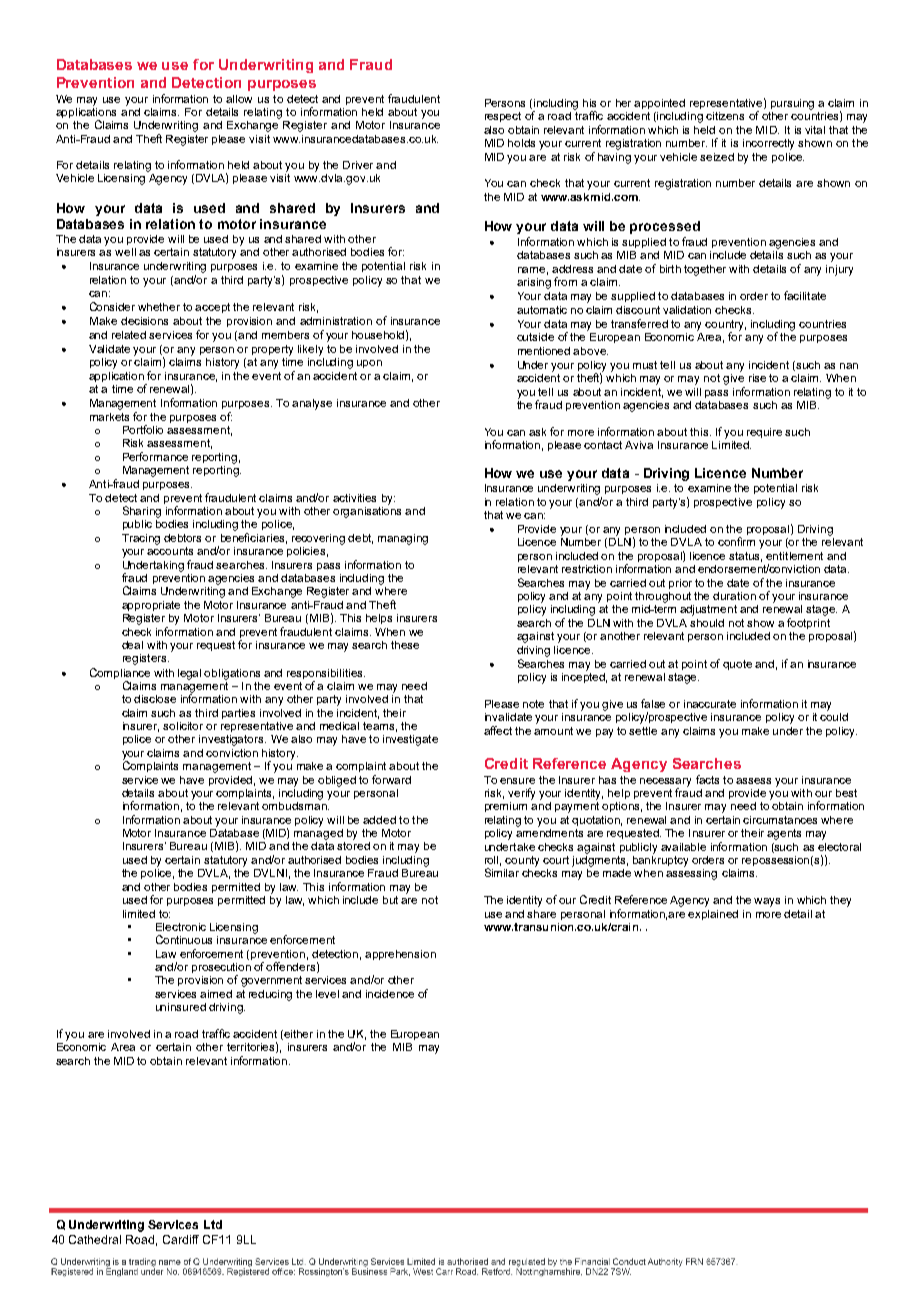  Describe the element at coordinates (736, 541) in the page. I see `confirm` at that location.
